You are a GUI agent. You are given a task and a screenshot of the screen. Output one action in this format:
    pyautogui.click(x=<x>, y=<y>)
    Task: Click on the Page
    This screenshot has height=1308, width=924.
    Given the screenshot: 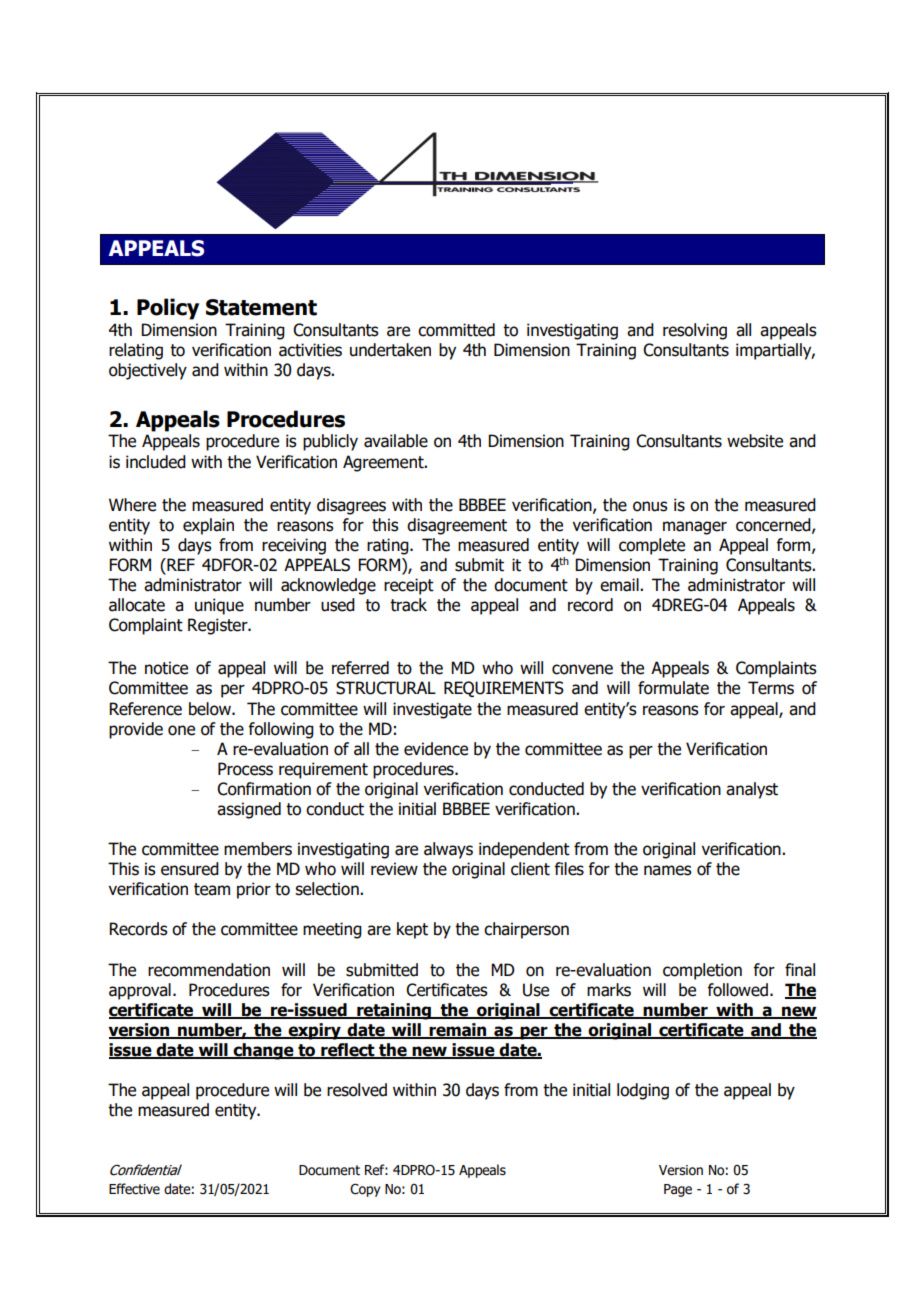 What is the action you would take?
    pyautogui.click(x=678, y=1190)
